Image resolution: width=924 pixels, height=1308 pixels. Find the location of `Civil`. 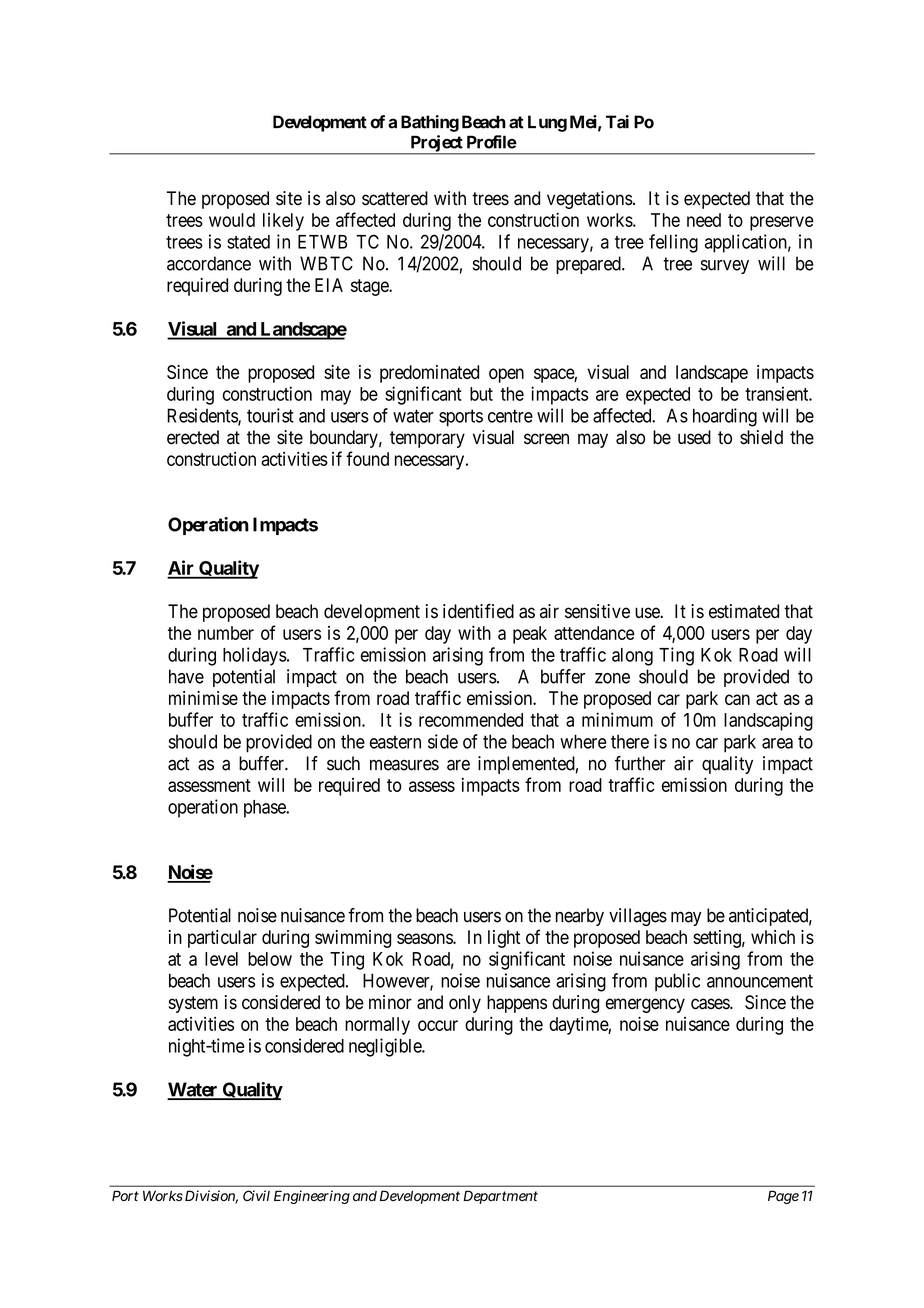

Civil is located at coordinates (256, 1195).
